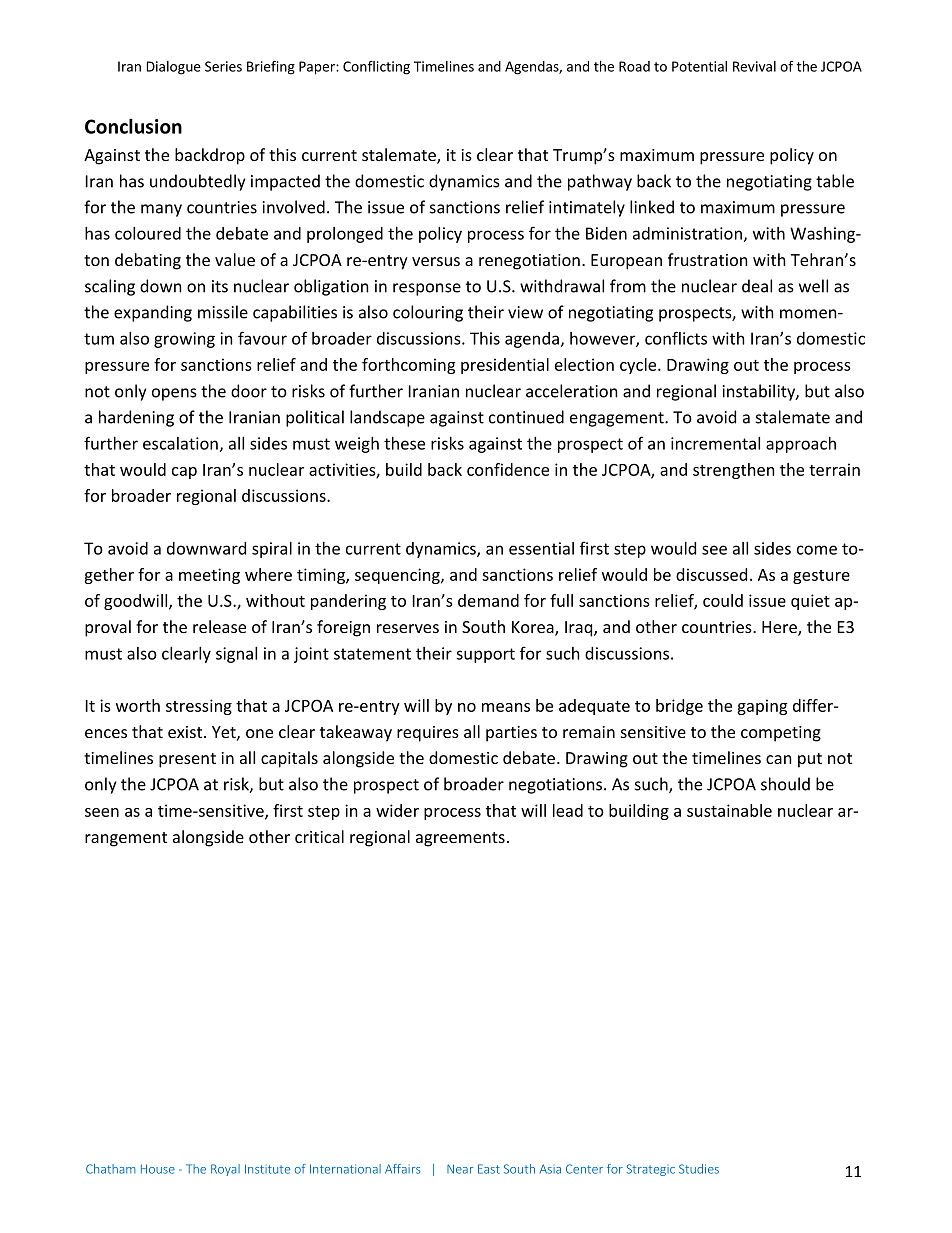 The width and height of the page is (952, 1233). I want to click on Studies, so click(699, 1169).
